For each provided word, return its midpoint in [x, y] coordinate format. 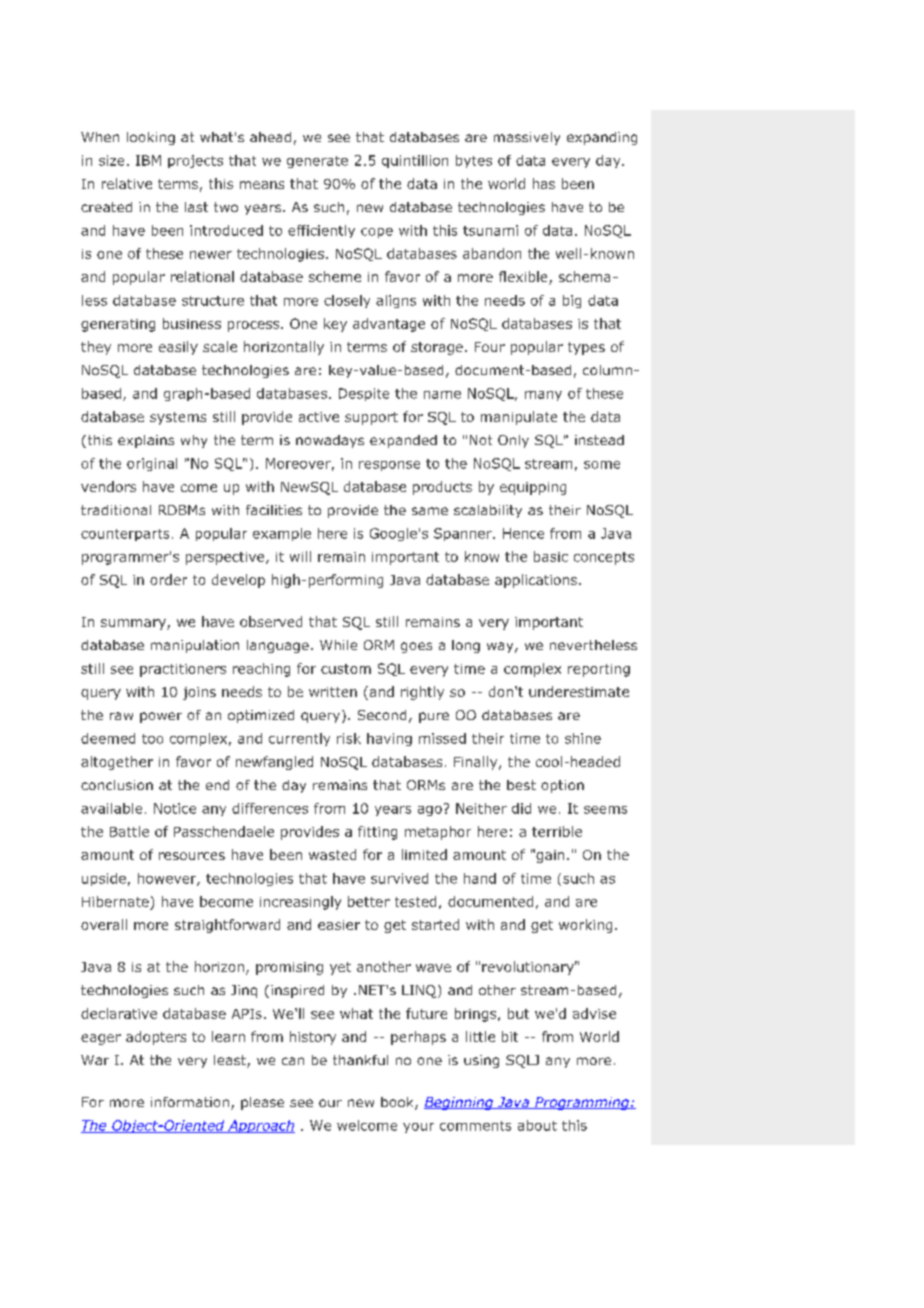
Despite [364, 394]
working [585, 926]
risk [349, 738]
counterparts [125, 535]
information [190, 1102]
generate [317, 162]
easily [178, 348]
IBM [148, 160]
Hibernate [115, 901]
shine [583, 738]
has [544, 183]
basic [551, 556]
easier [339, 925]
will [300, 556]
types [586, 348]
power [161, 717]
